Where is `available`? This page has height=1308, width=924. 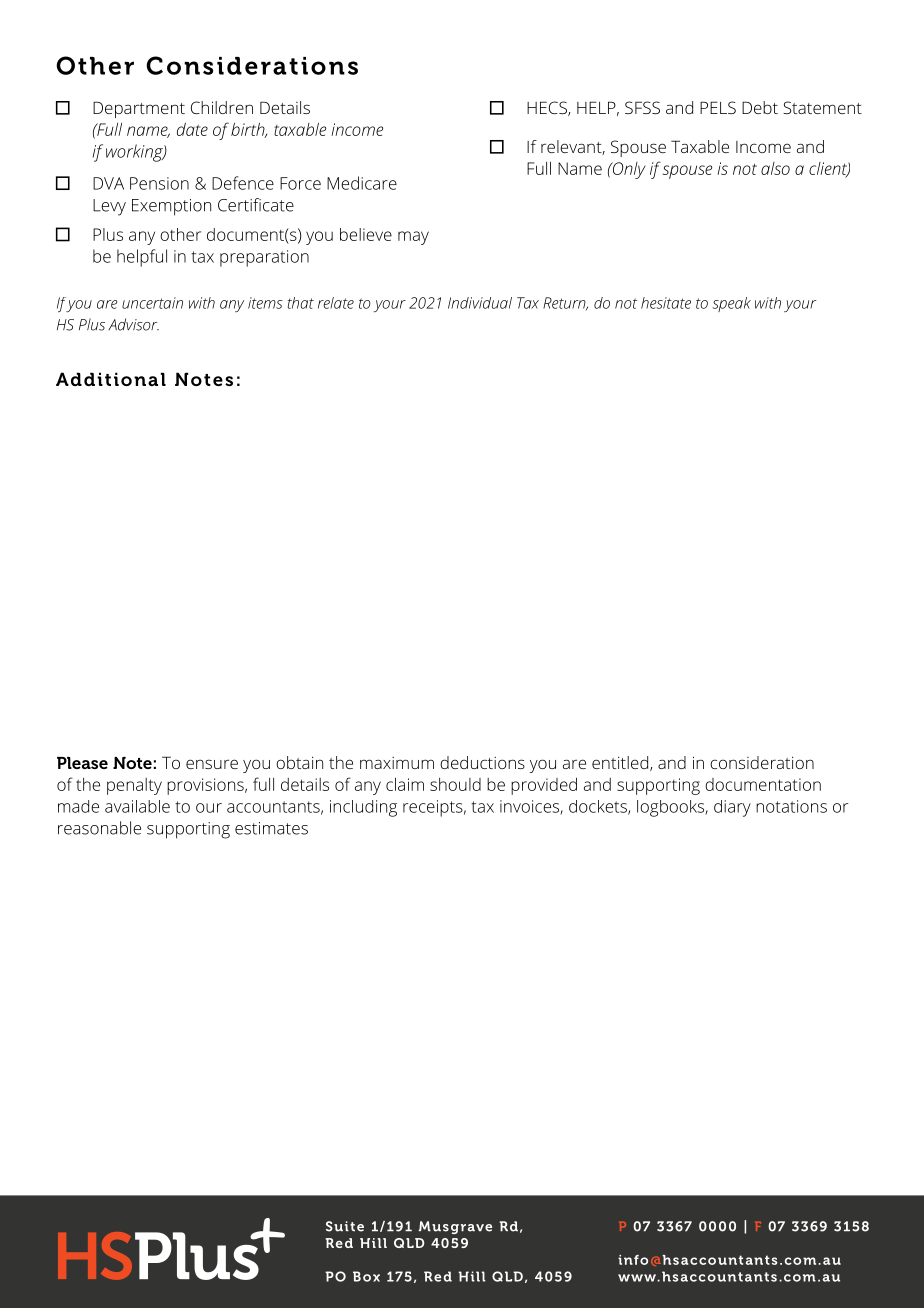 available is located at coordinates (137, 806).
